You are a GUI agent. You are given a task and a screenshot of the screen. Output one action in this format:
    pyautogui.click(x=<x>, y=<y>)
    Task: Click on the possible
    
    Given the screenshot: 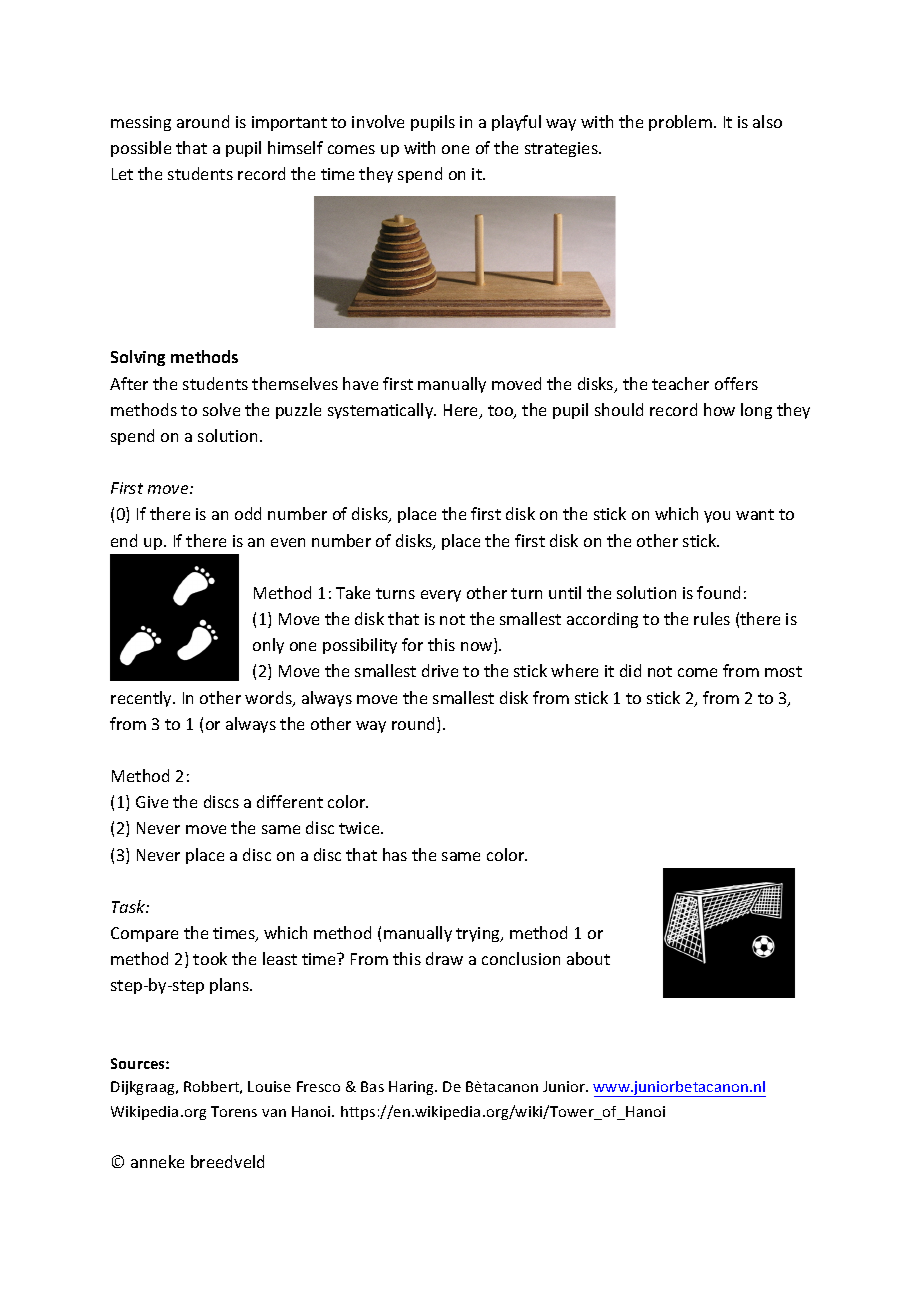 What is the action you would take?
    pyautogui.click(x=141, y=149)
